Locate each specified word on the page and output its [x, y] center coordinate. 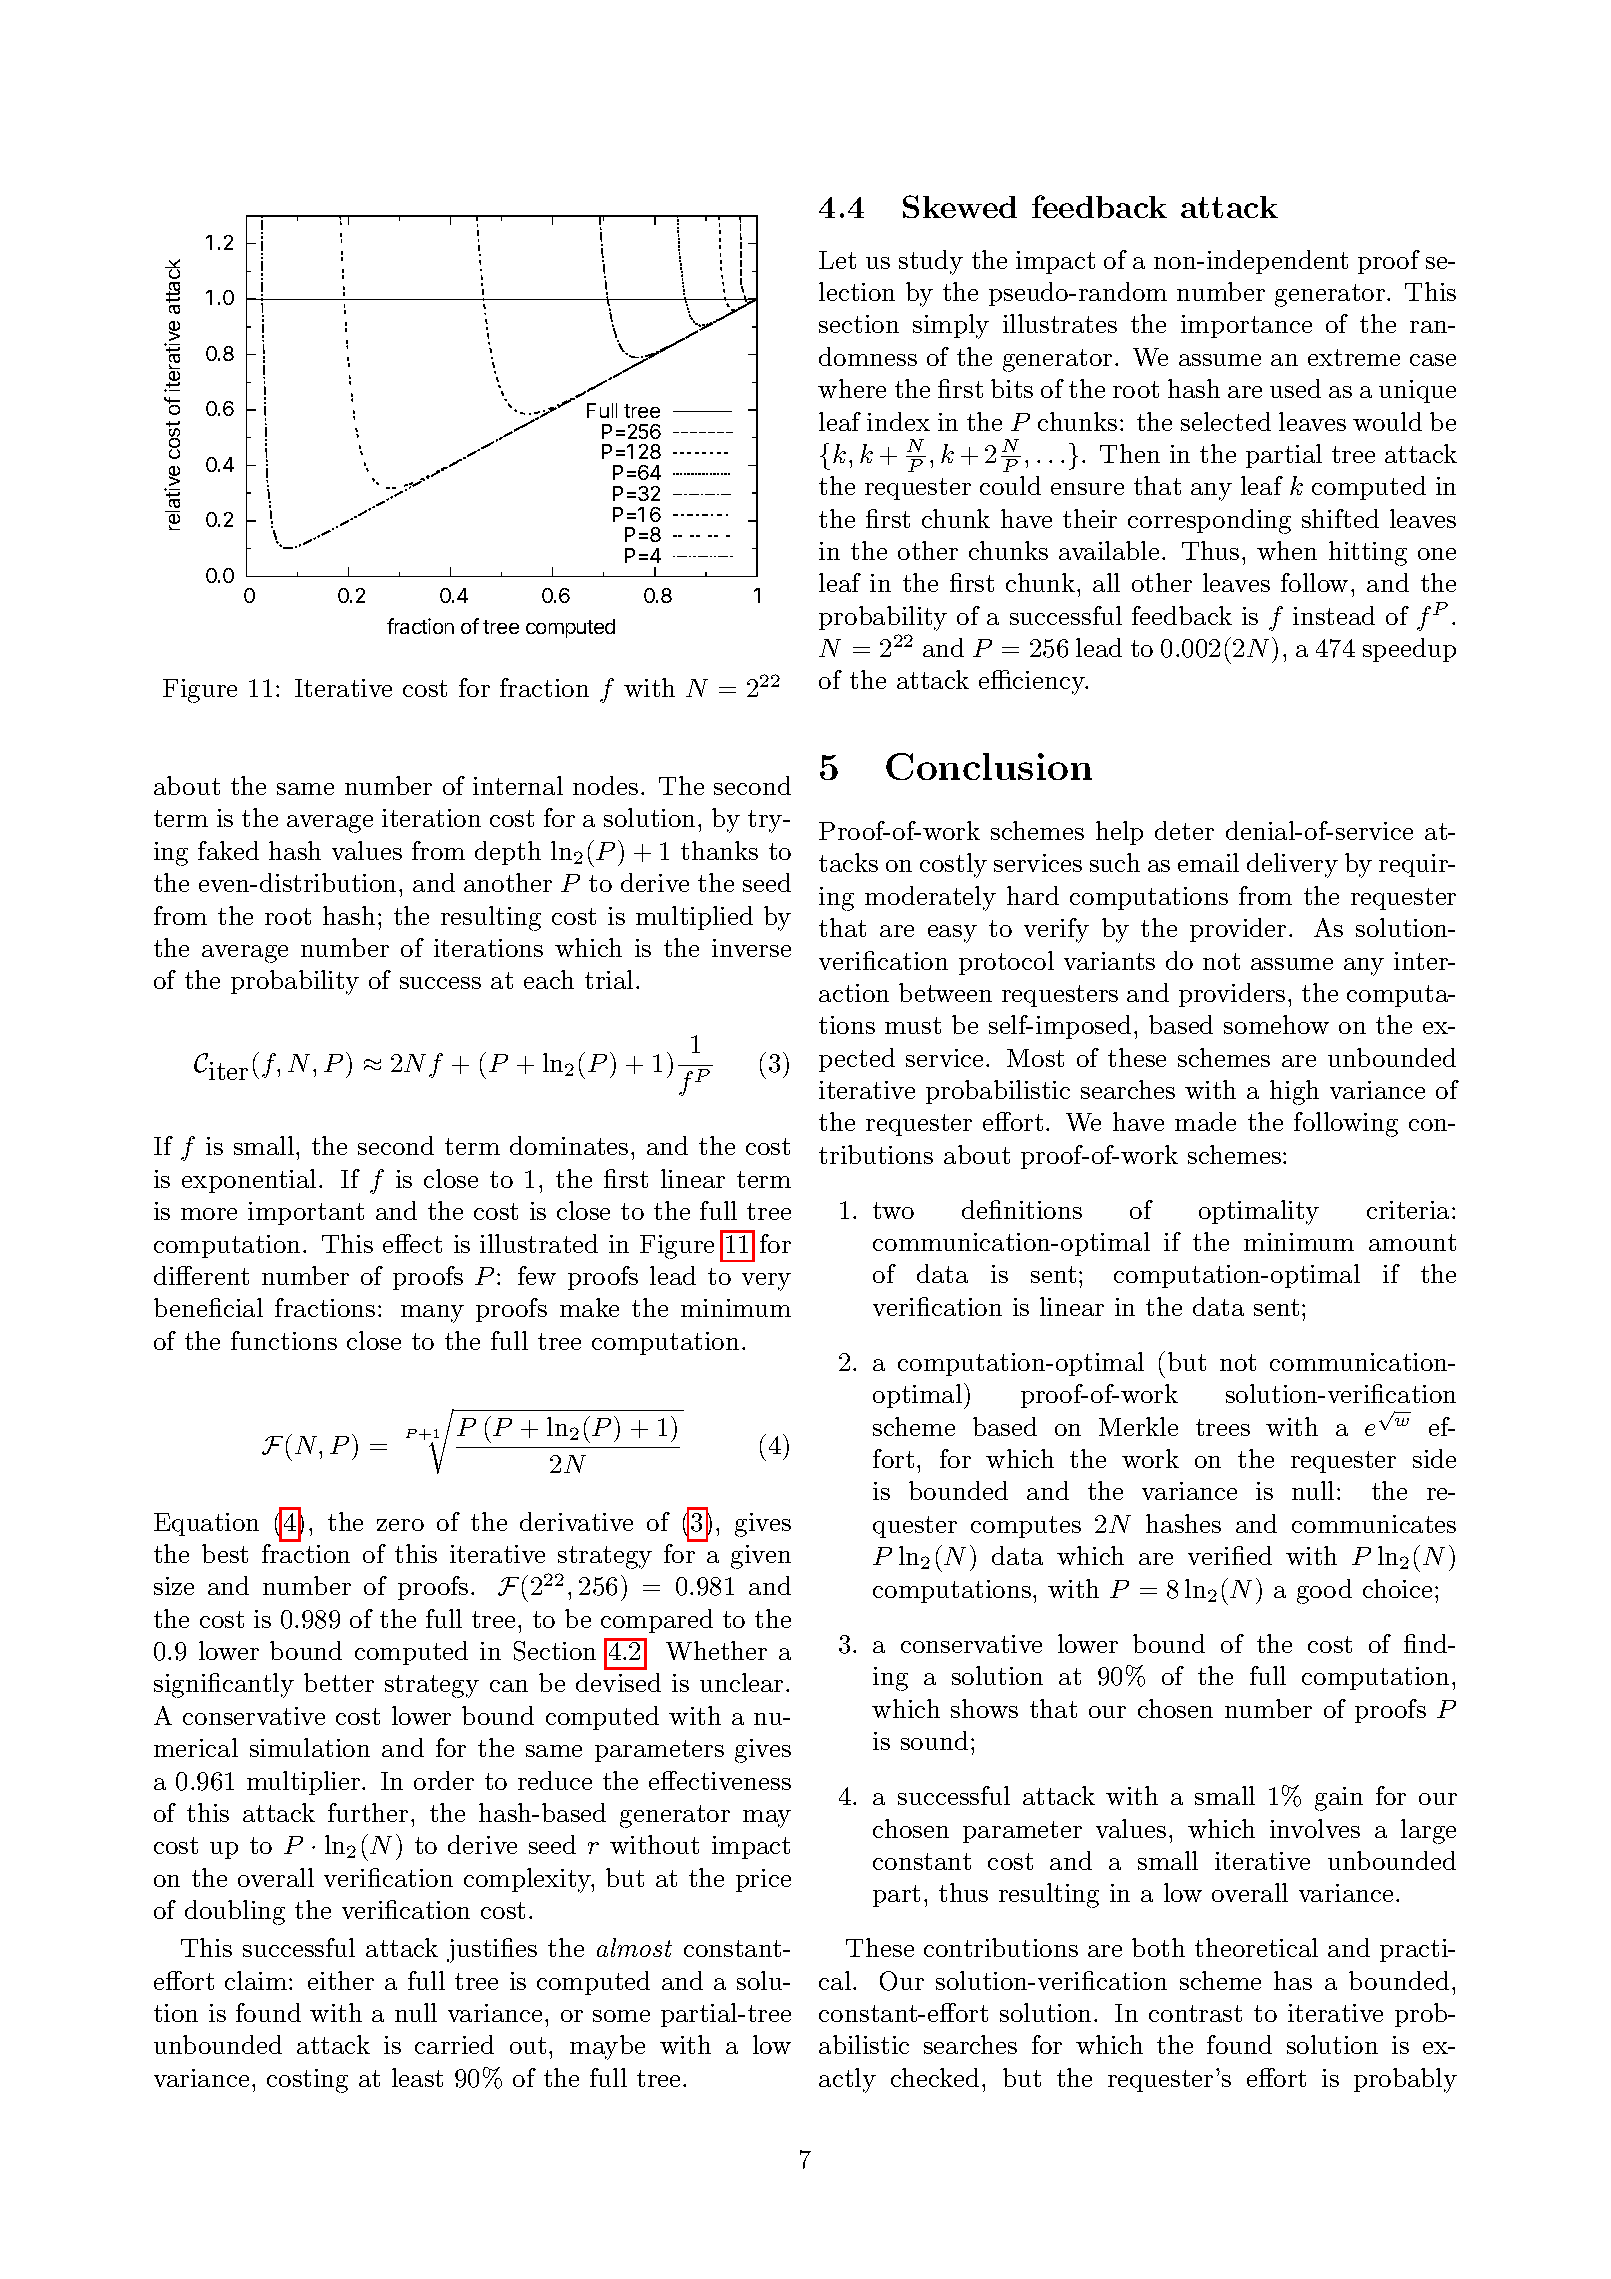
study [931, 262]
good [1324, 1591]
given [761, 1557]
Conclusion [989, 766]
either [341, 1980]
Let [837, 260]
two [893, 1210]
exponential [249, 1181]
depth [508, 853]
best [225, 1553]
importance [1246, 326]
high [1294, 1092]
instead [1334, 615]
